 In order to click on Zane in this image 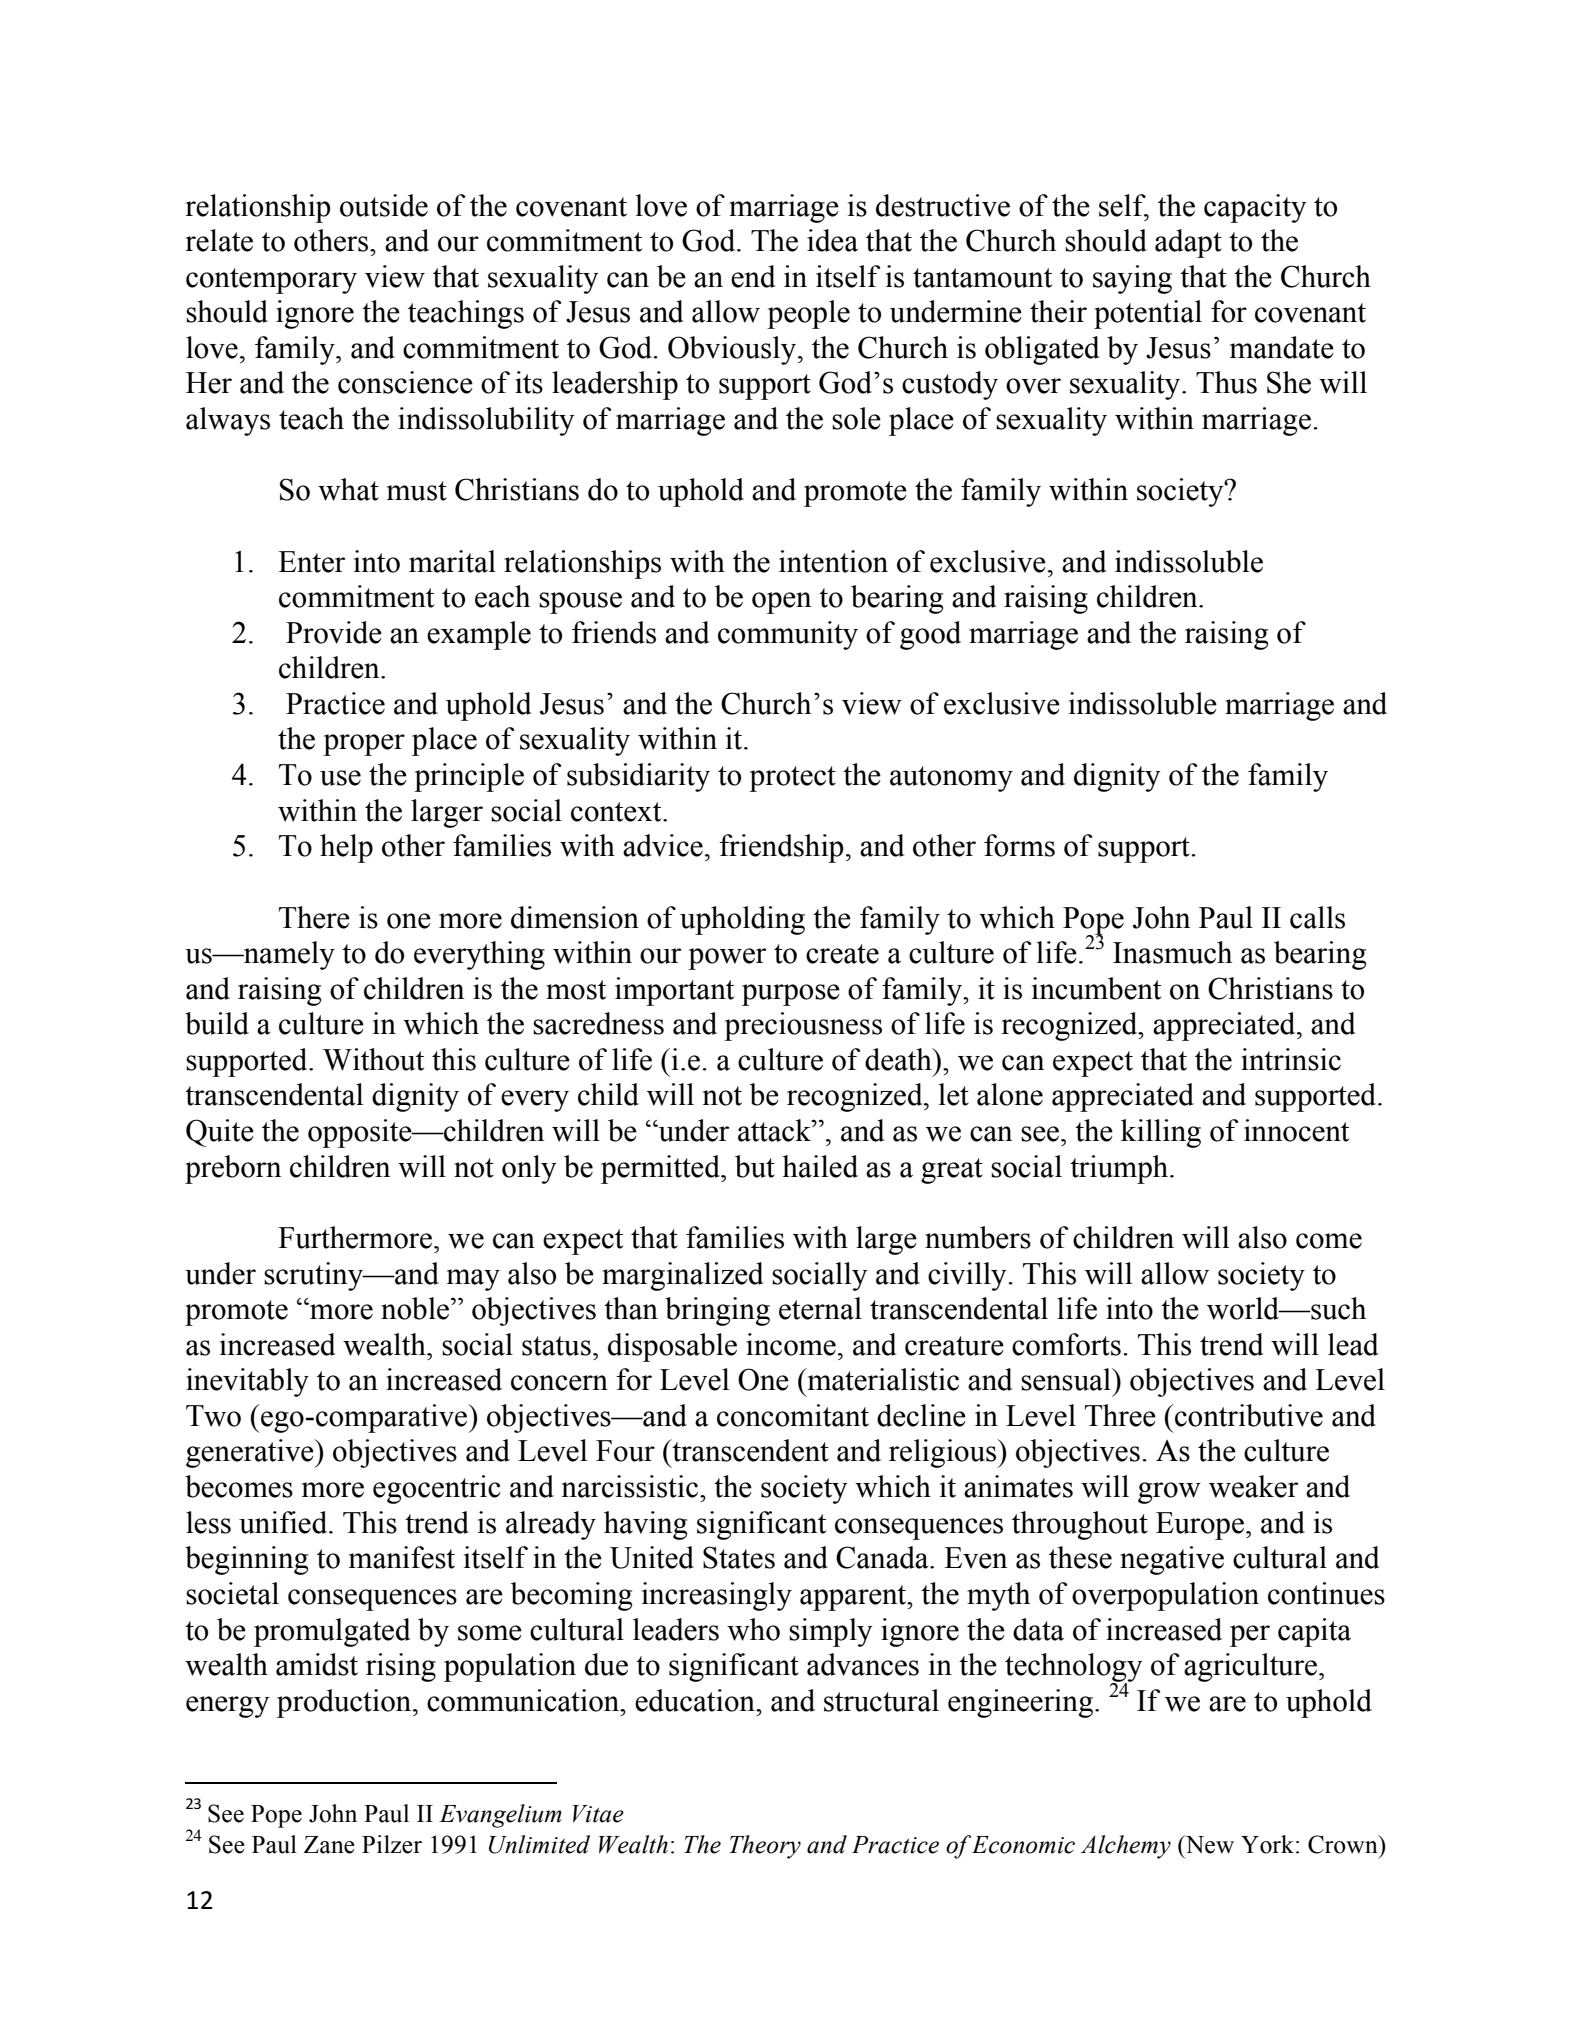, I will do `click(329, 1845)`.
